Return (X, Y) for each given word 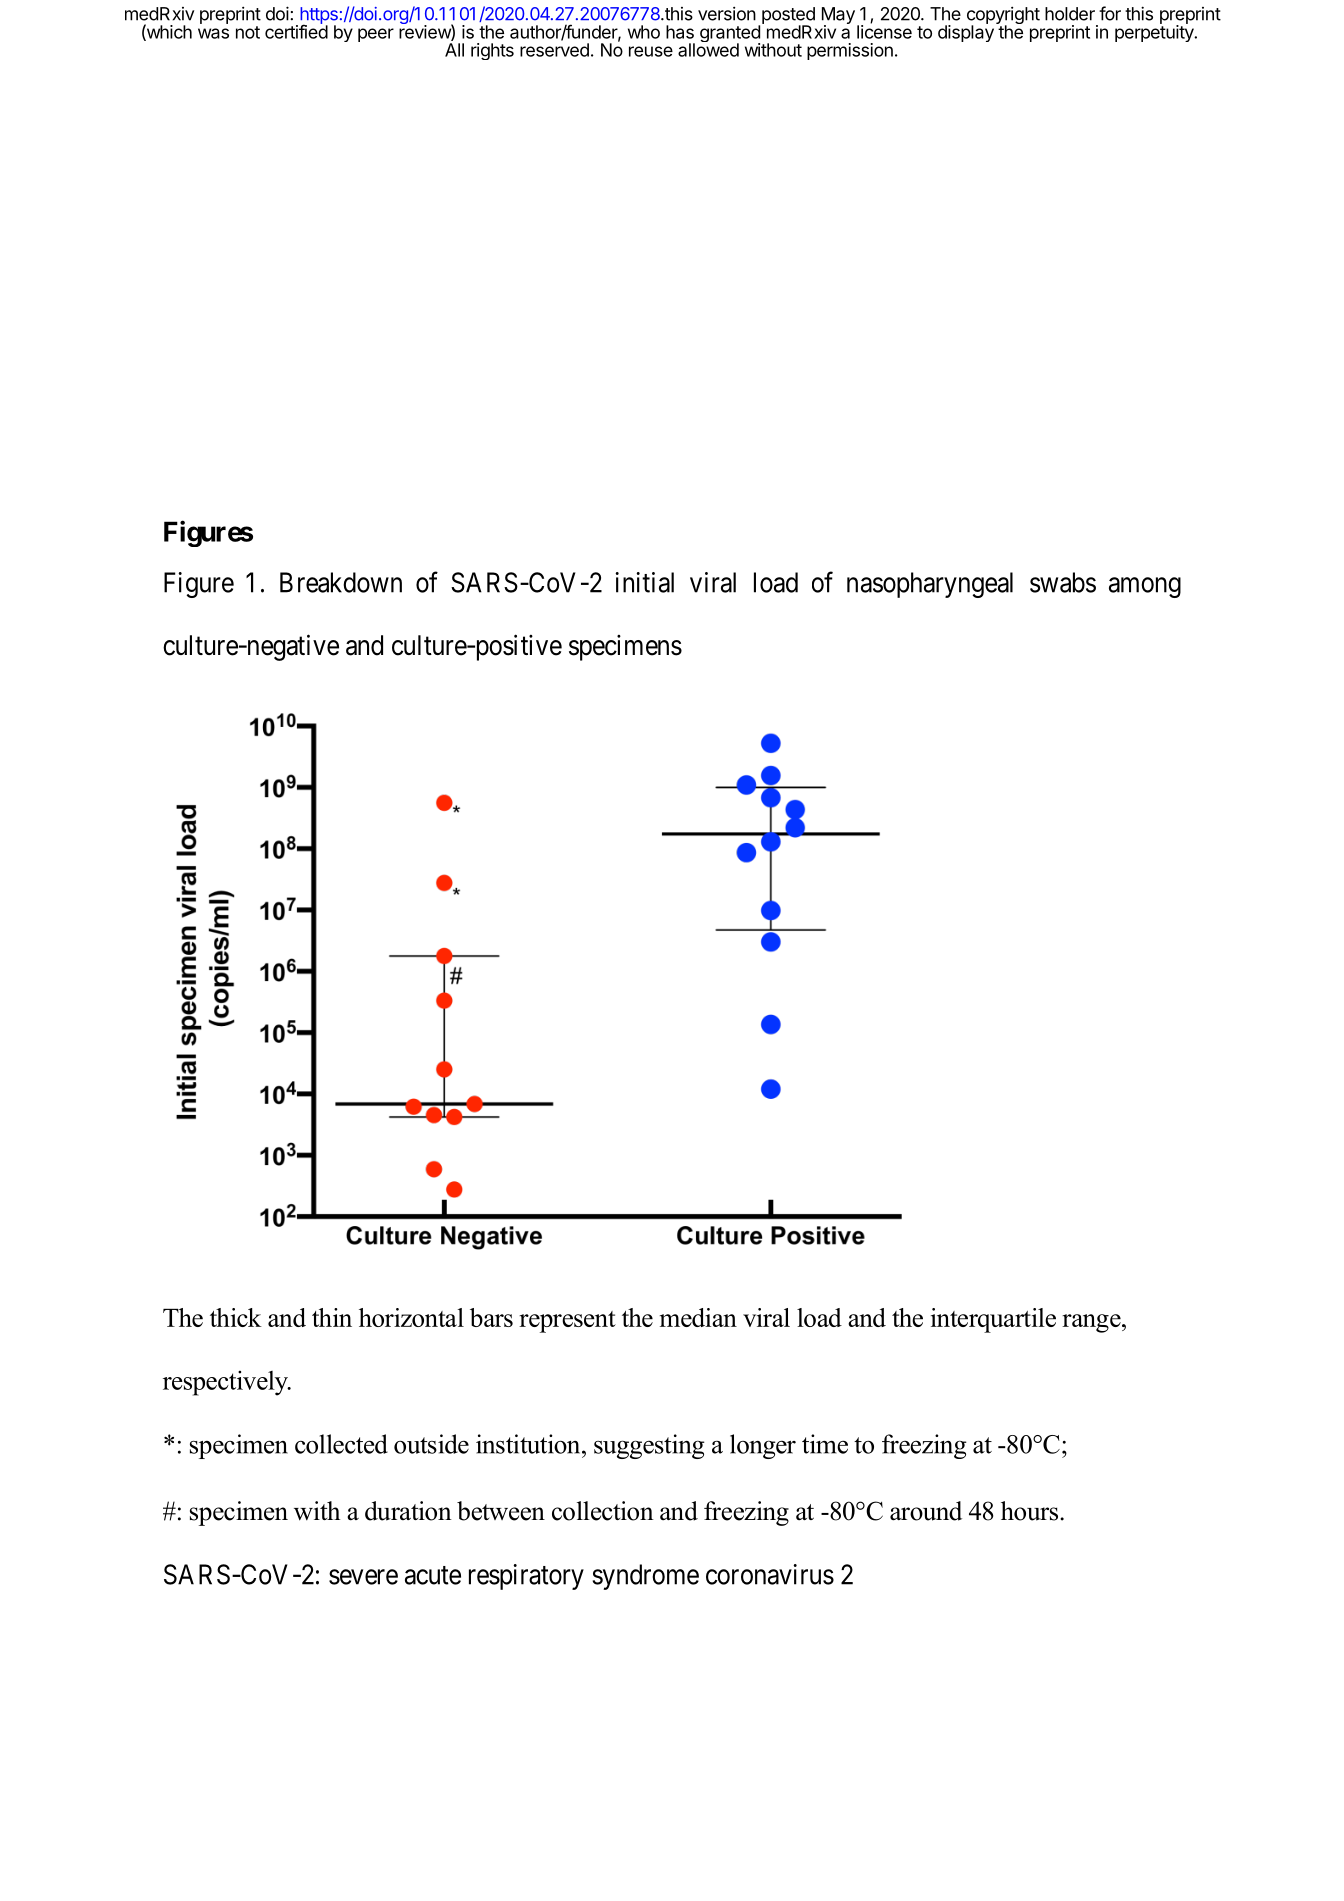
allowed (708, 49)
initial (644, 582)
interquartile (993, 1320)
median (698, 1317)
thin (332, 1317)
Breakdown (341, 582)
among (1145, 587)
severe (363, 1577)
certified (296, 31)
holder (1070, 14)
